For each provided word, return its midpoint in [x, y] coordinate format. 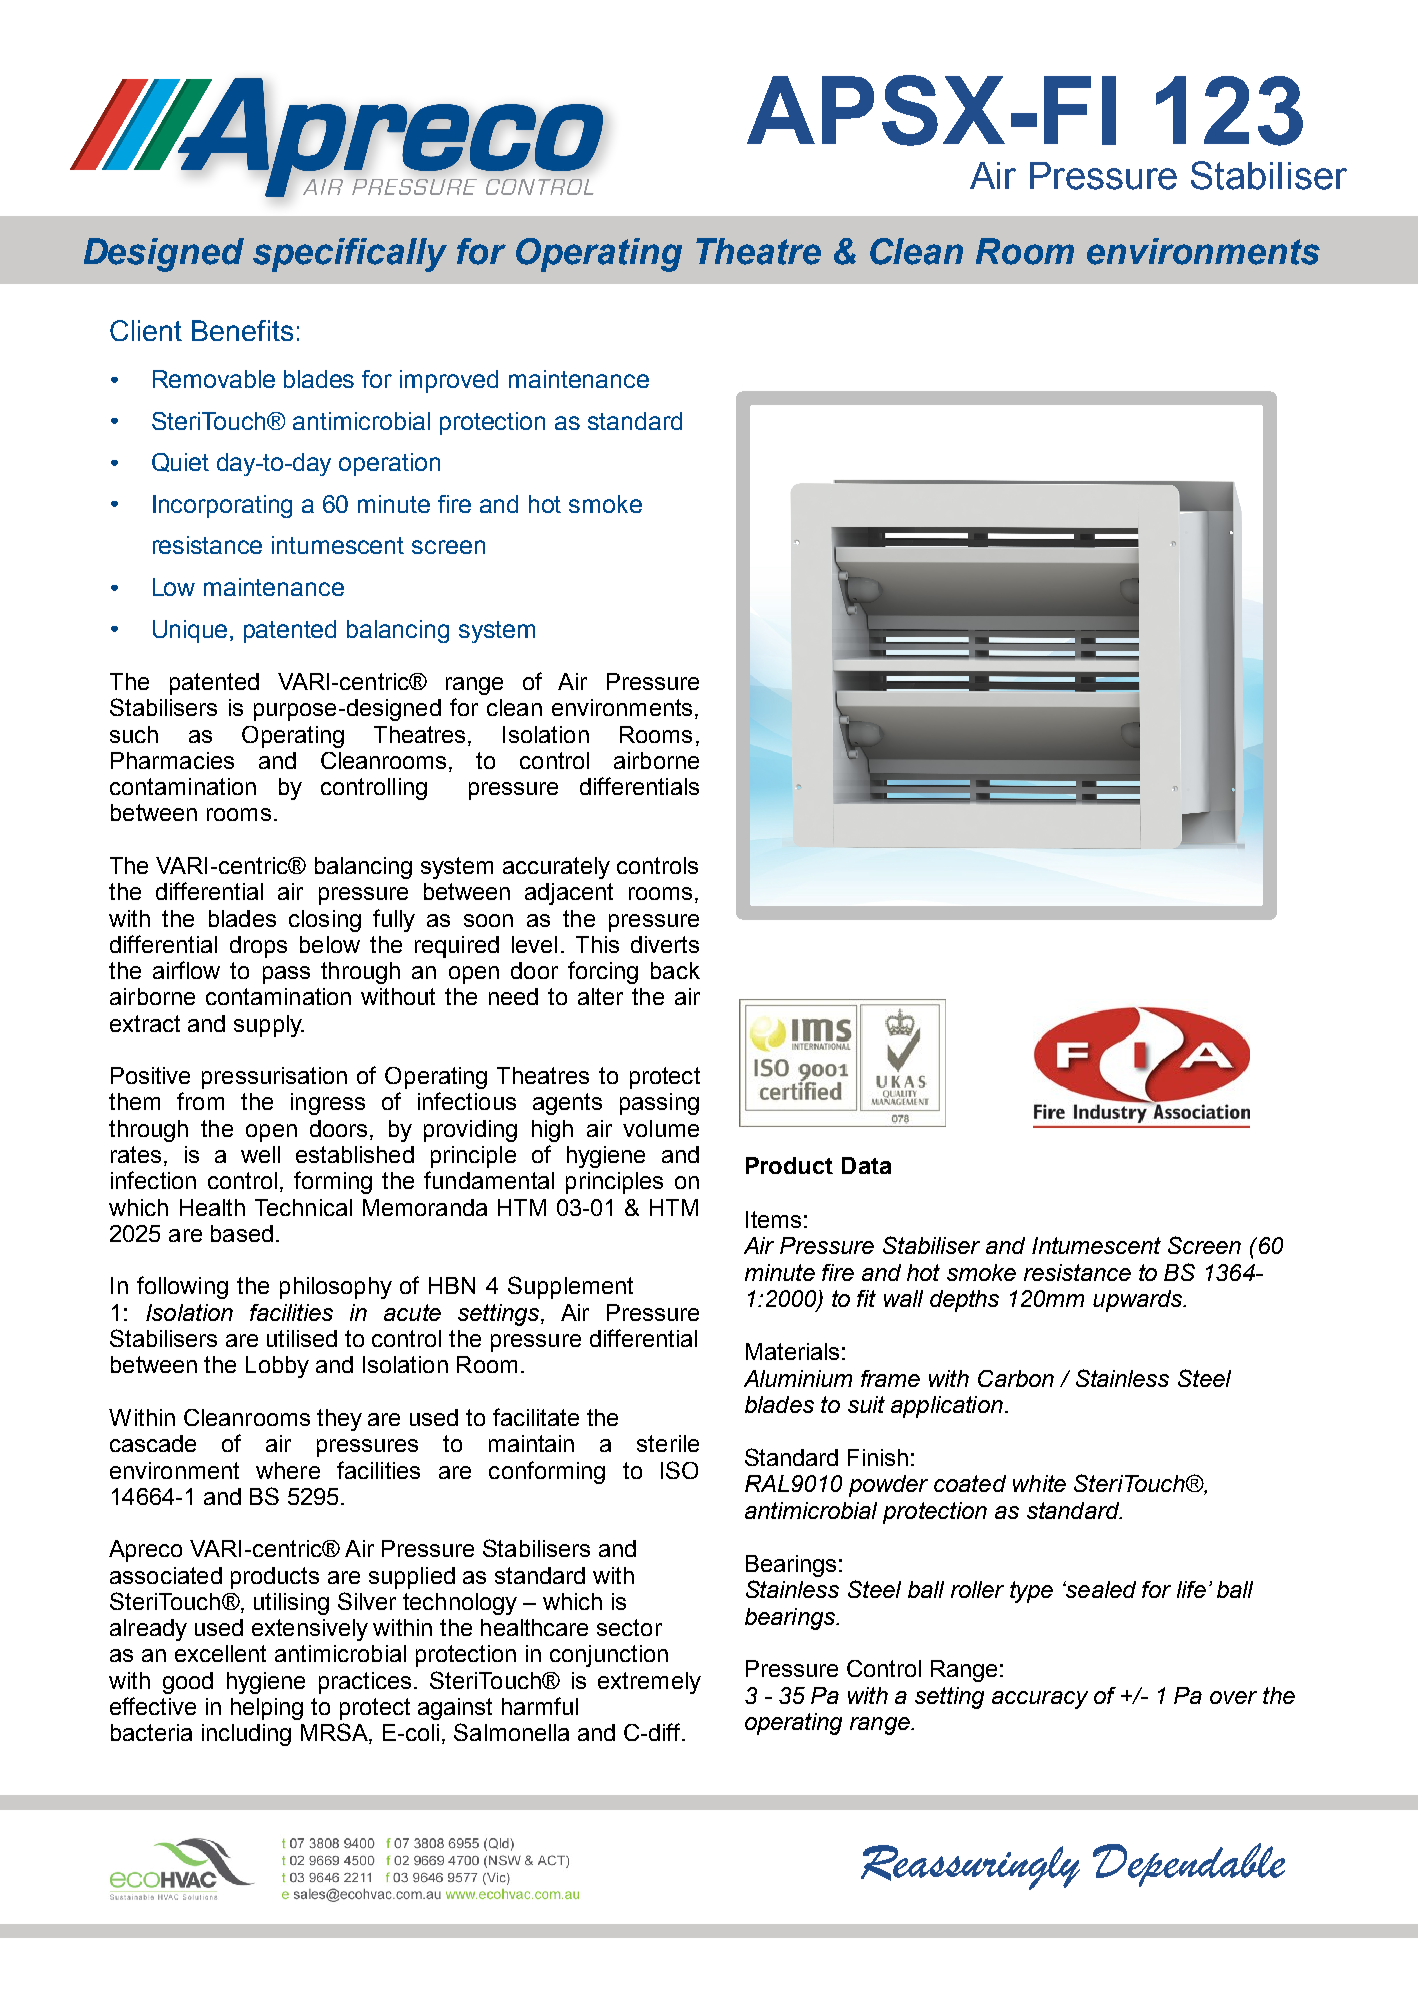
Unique [192, 631]
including [246, 1735]
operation [389, 464]
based [242, 1233]
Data [866, 1165]
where [288, 1470]
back [675, 970]
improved [449, 381]
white [1039, 1483]
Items [773, 1219]
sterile [668, 1443]
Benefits [242, 330]
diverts [665, 944]
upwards [1138, 1301]
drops [258, 947]
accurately [556, 868]
